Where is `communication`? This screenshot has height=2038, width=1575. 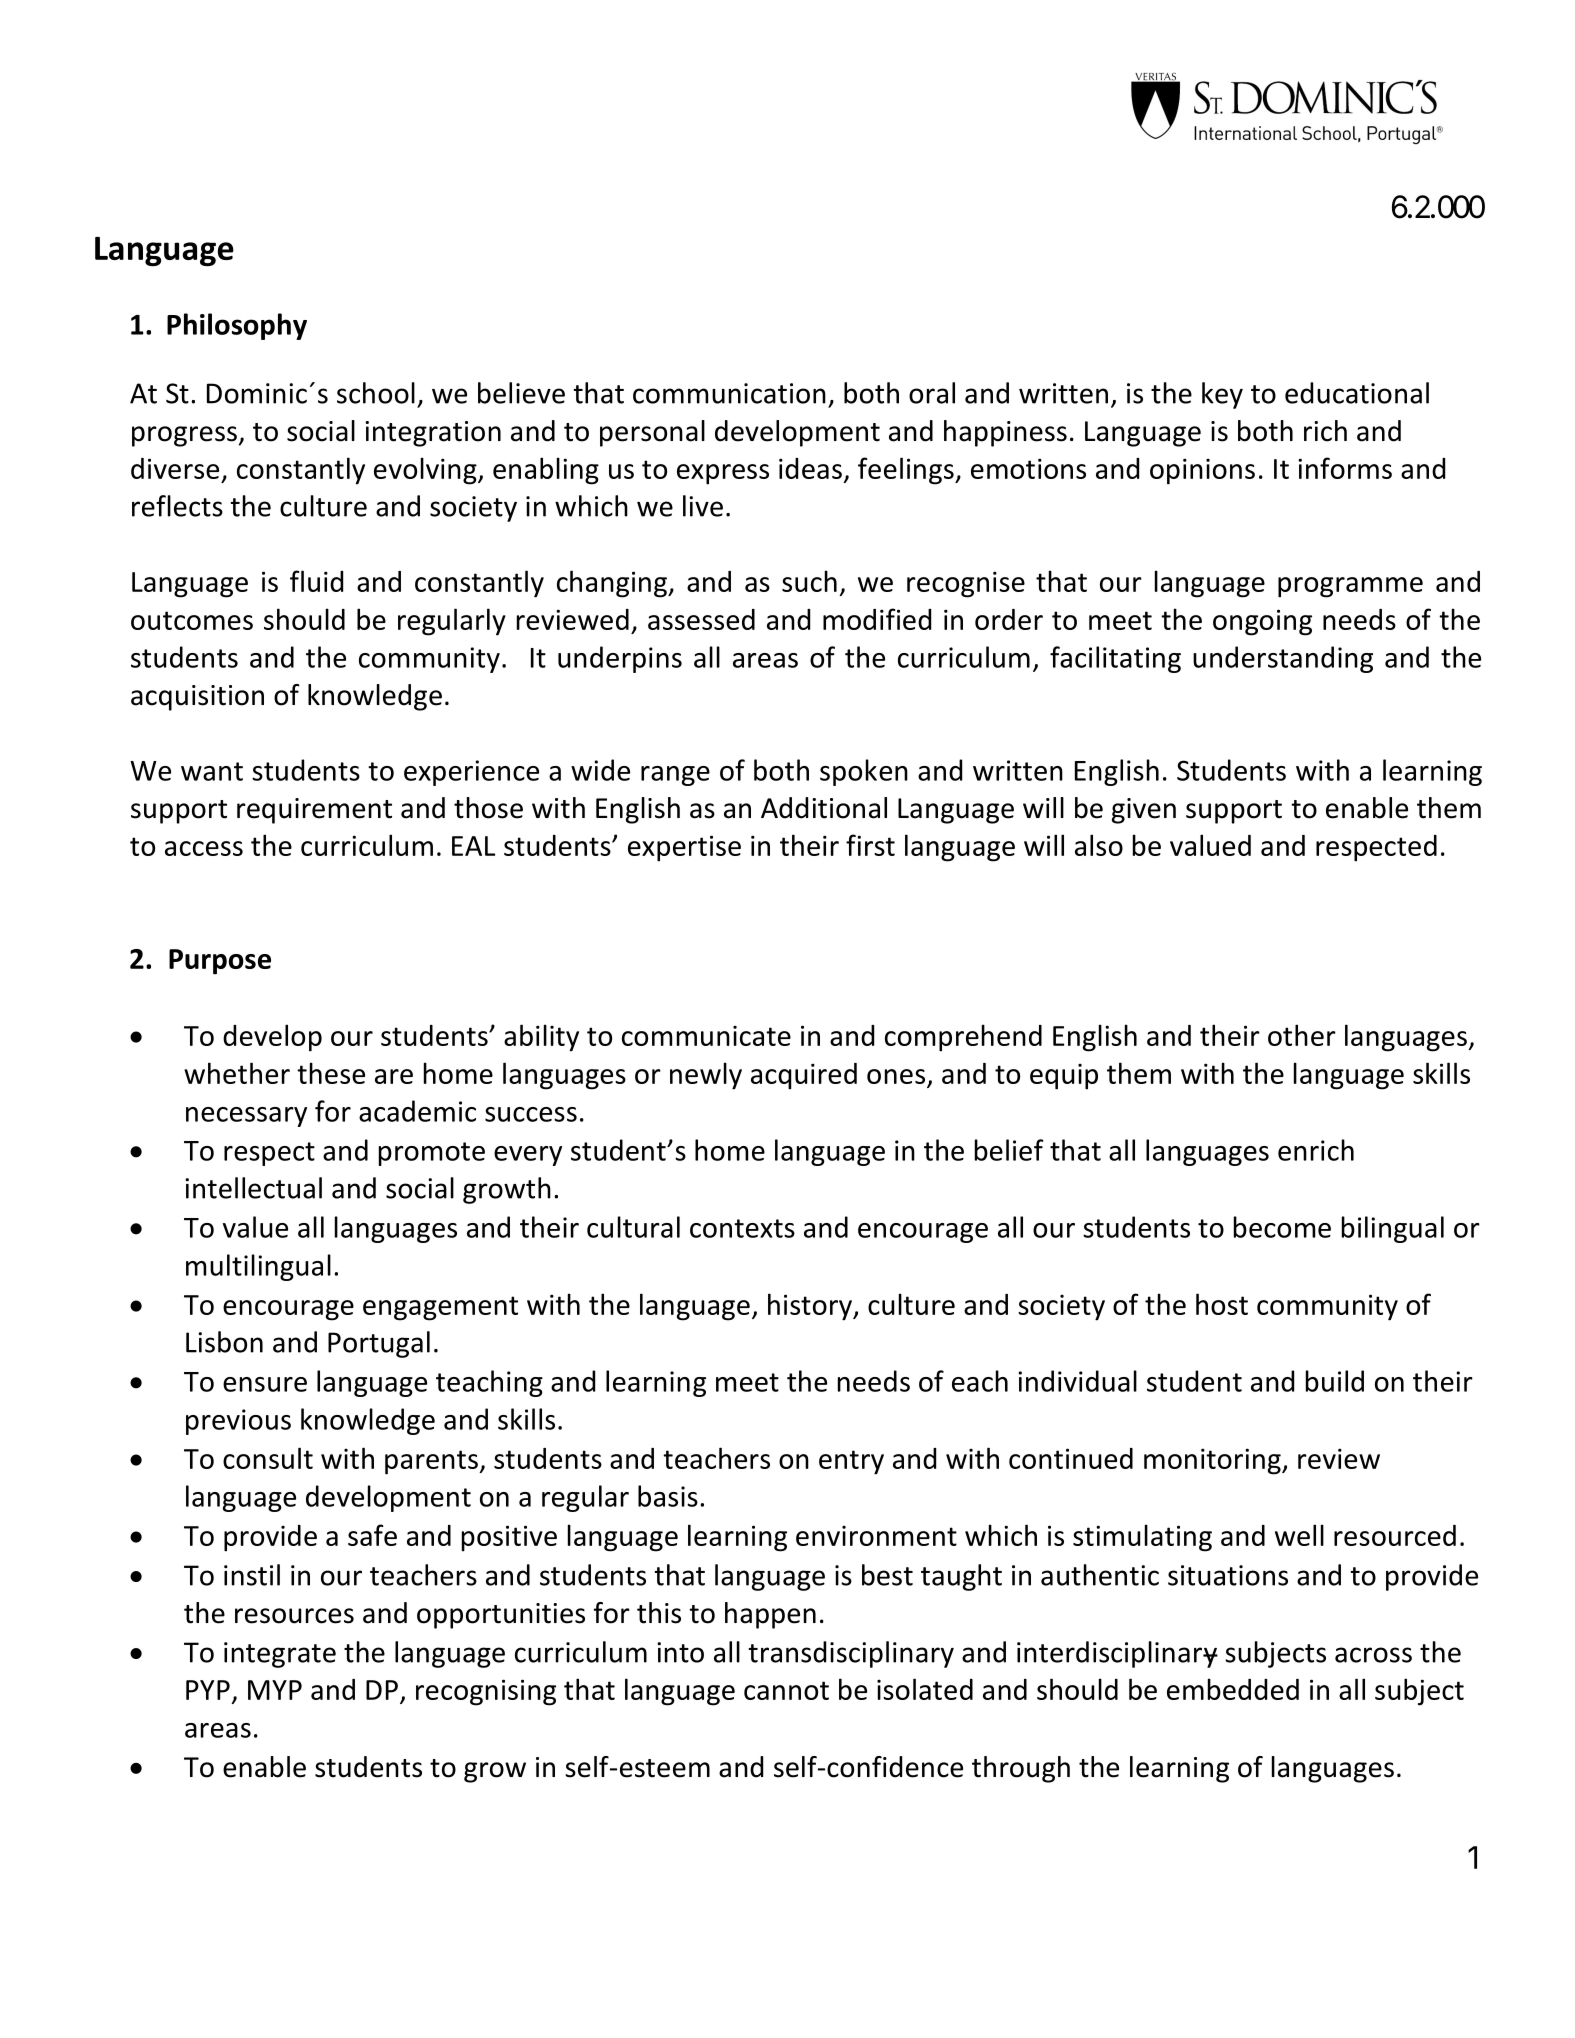 communication is located at coordinates (729, 393).
